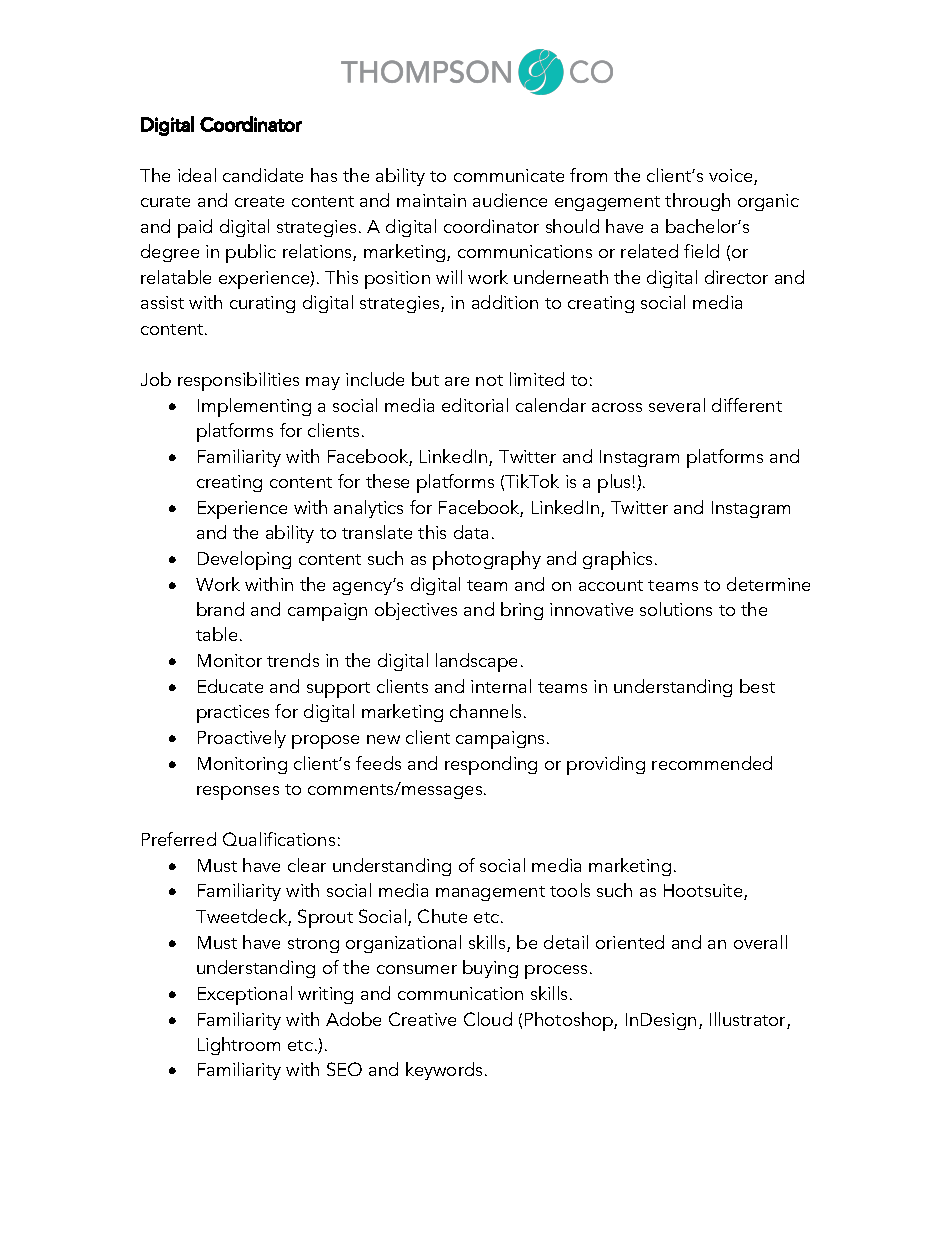 This screenshot has height=1233, width=952. What do you see at coordinates (697, 202) in the screenshot?
I see `through` at bounding box center [697, 202].
